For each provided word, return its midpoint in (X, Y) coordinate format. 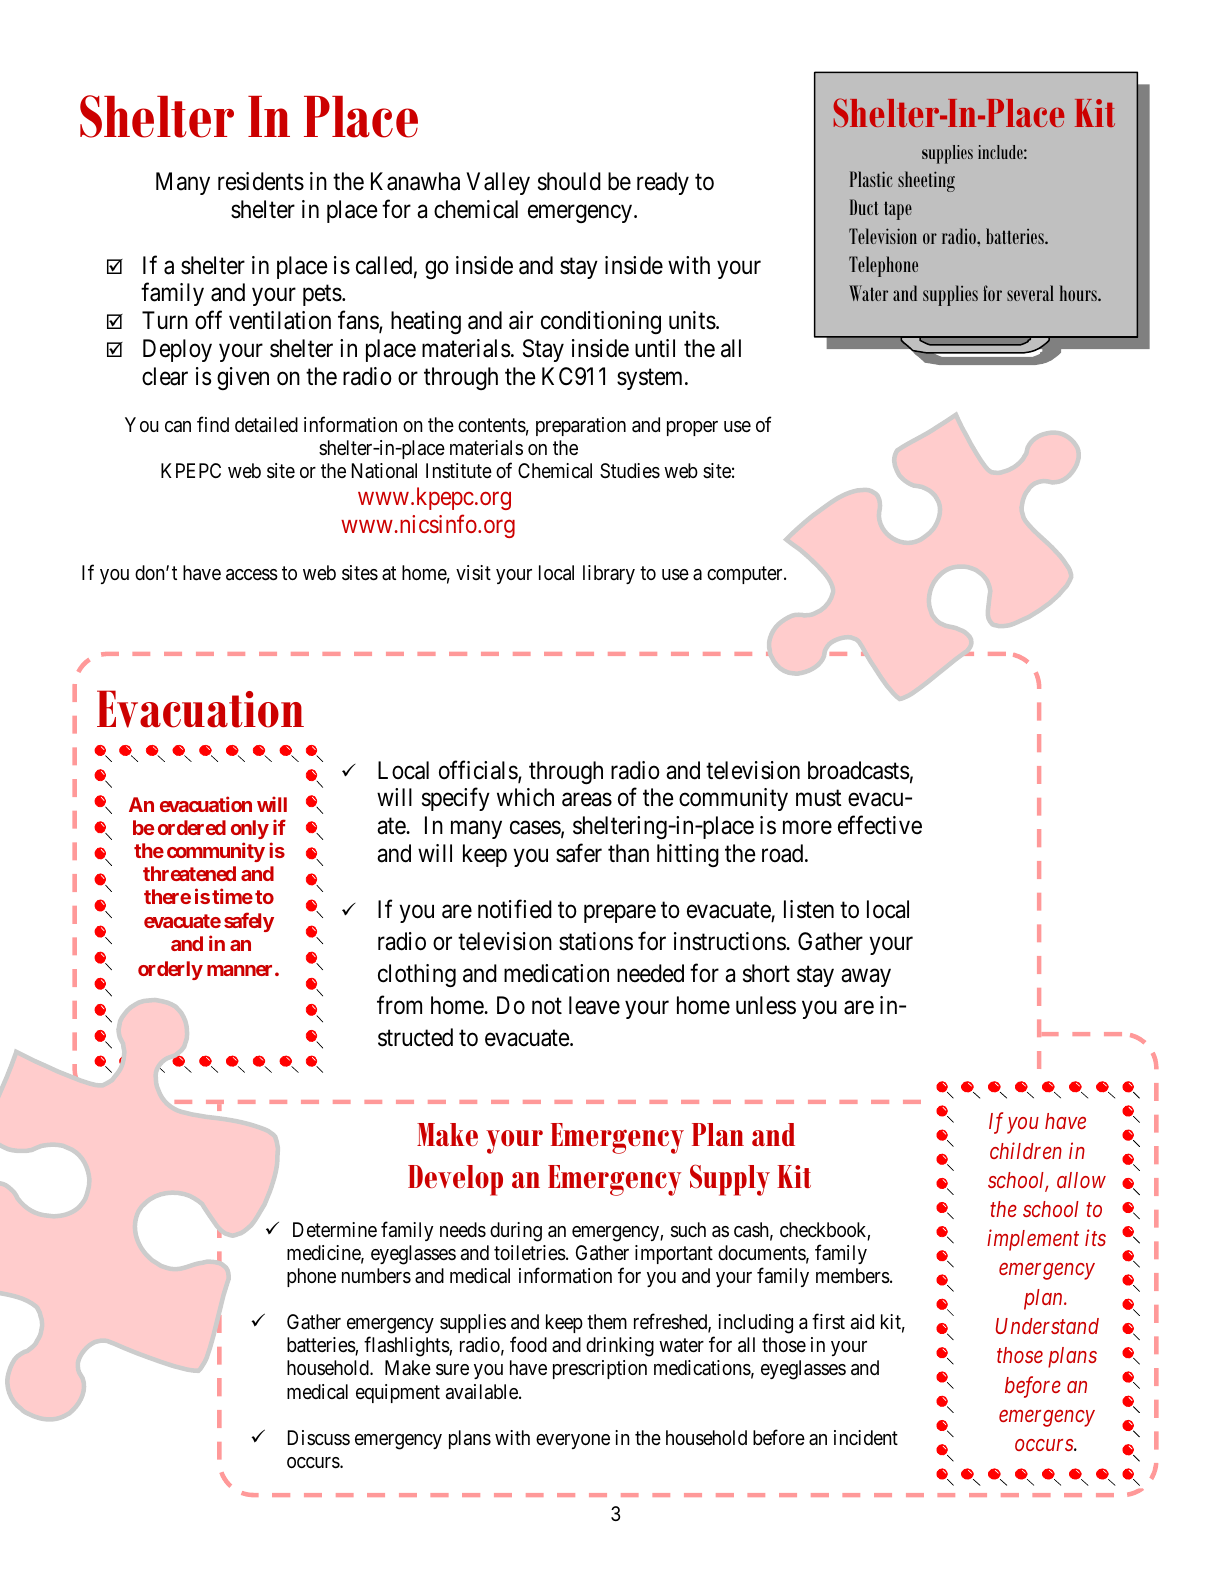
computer (746, 575)
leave (594, 1005)
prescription (600, 1369)
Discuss (319, 1437)
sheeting (926, 181)
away (866, 978)
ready (663, 183)
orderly (170, 970)
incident (866, 1437)
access (252, 575)
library (609, 574)
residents (261, 181)
